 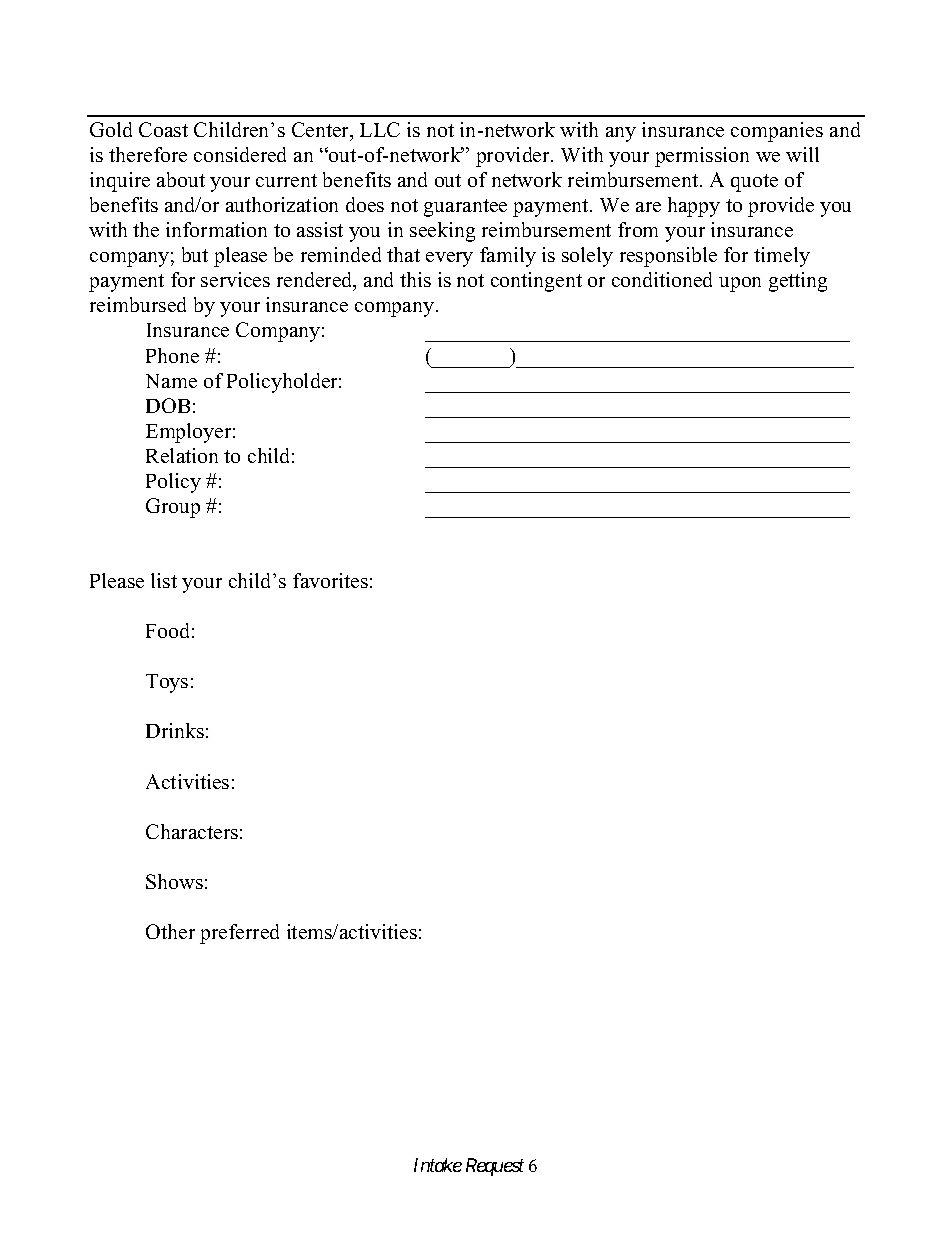 What do you see at coordinates (740, 284) in the screenshot?
I see `upon` at bounding box center [740, 284].
